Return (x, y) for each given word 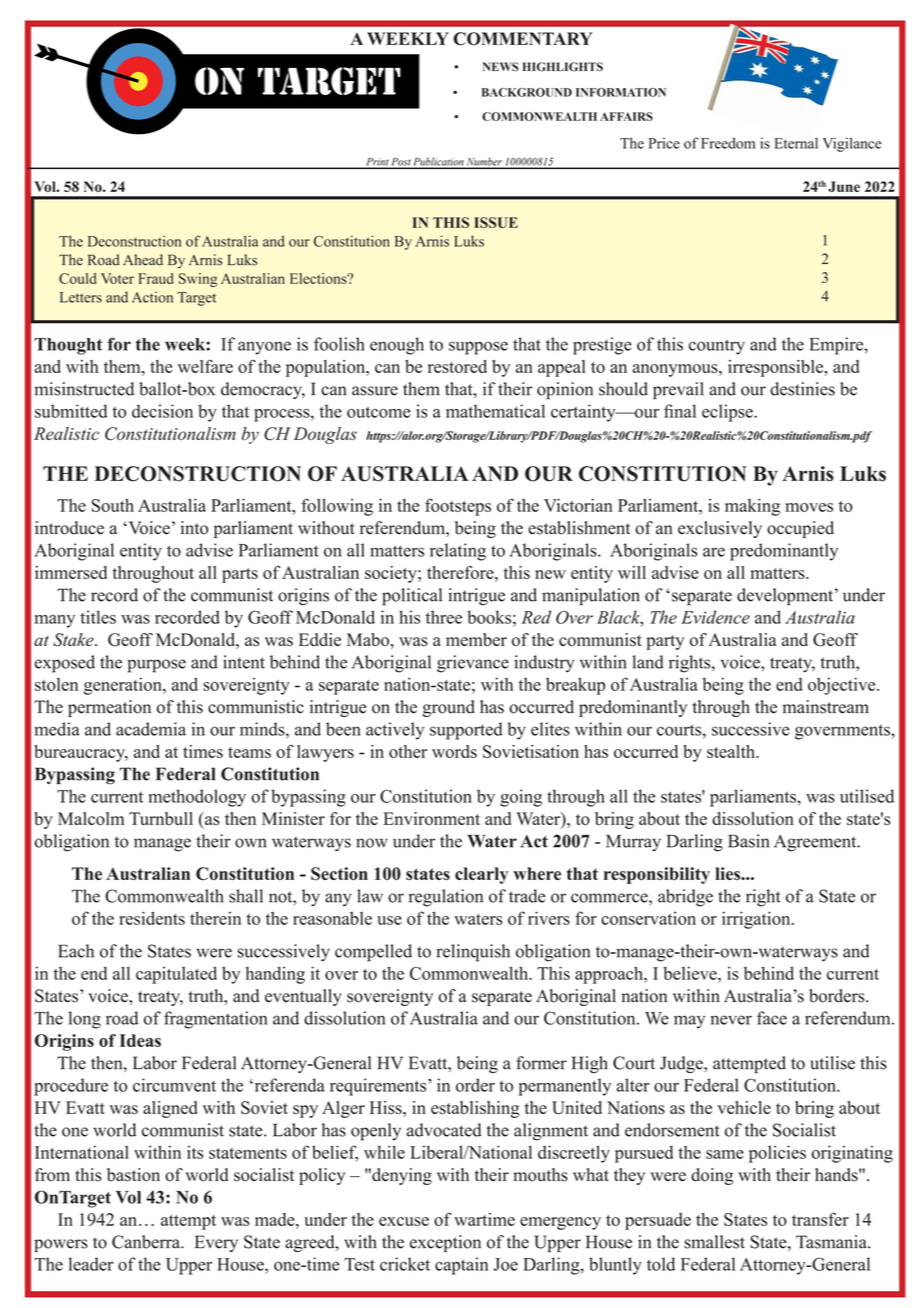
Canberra (147, 1242)
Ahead (143, 260)
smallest (714, 1242)
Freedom (728, 143)
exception (445, 1243)
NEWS (501, 67)
